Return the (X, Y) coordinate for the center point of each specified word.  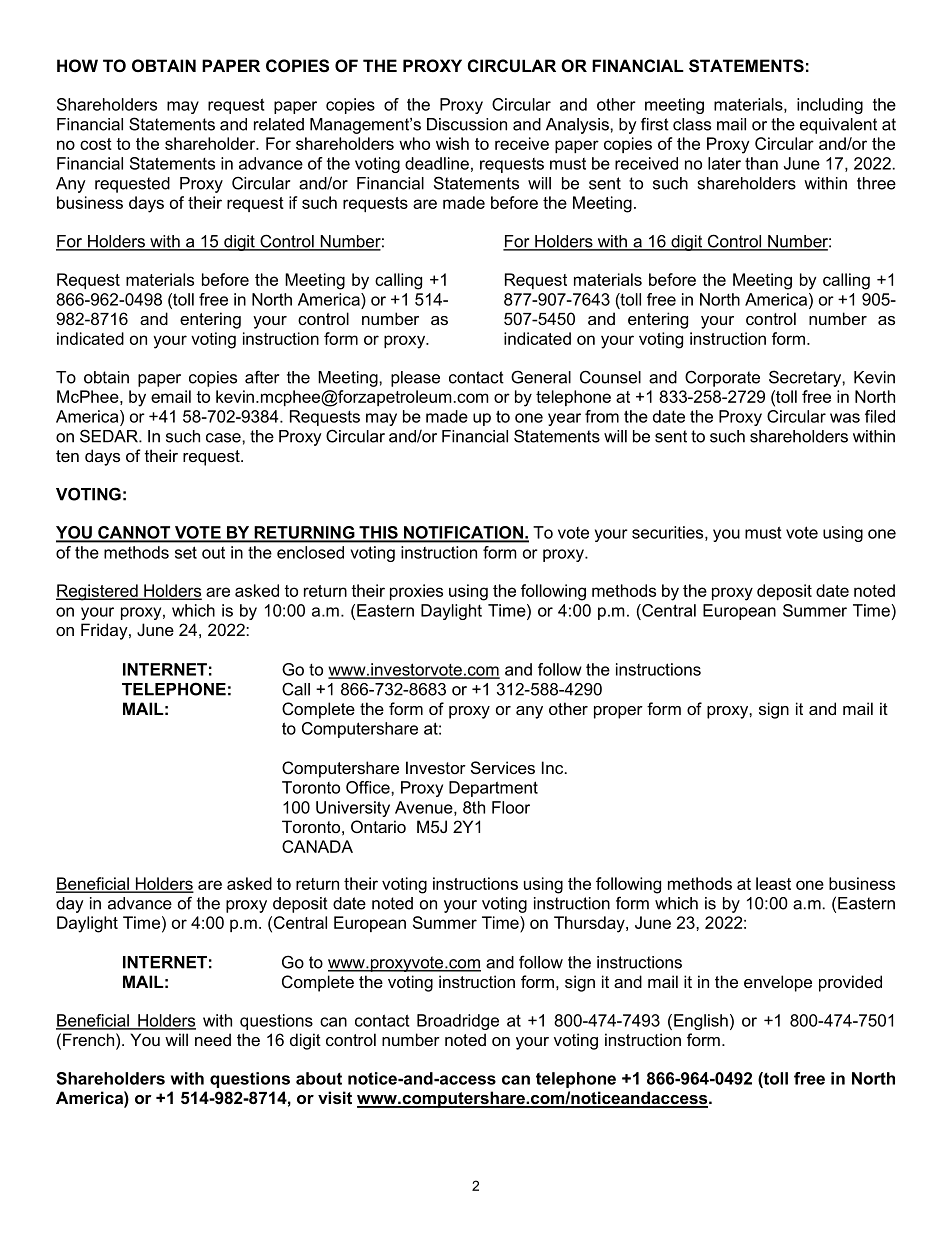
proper (618, 712)
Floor (511, 807)
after (262, 377)
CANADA (317, 846)
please (415, 379)
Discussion (467, 124)
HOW (77, 65)
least (773, 883)
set (186, 552)
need (213, 1039)
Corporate (722, 378)
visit (335, 1097)
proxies (416, 592)
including (830, 106)
